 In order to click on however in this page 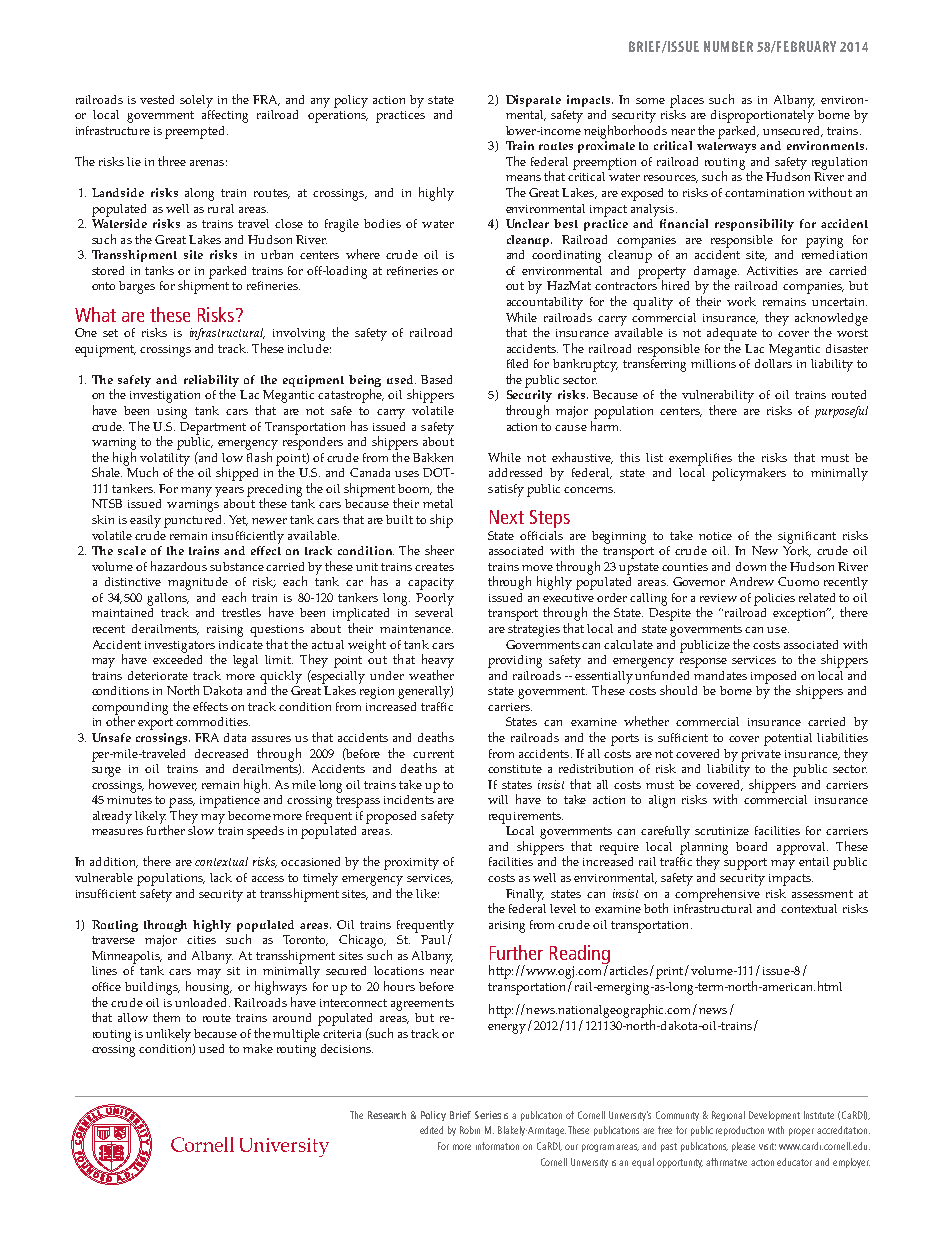, I will do `click(173, 785)`.
